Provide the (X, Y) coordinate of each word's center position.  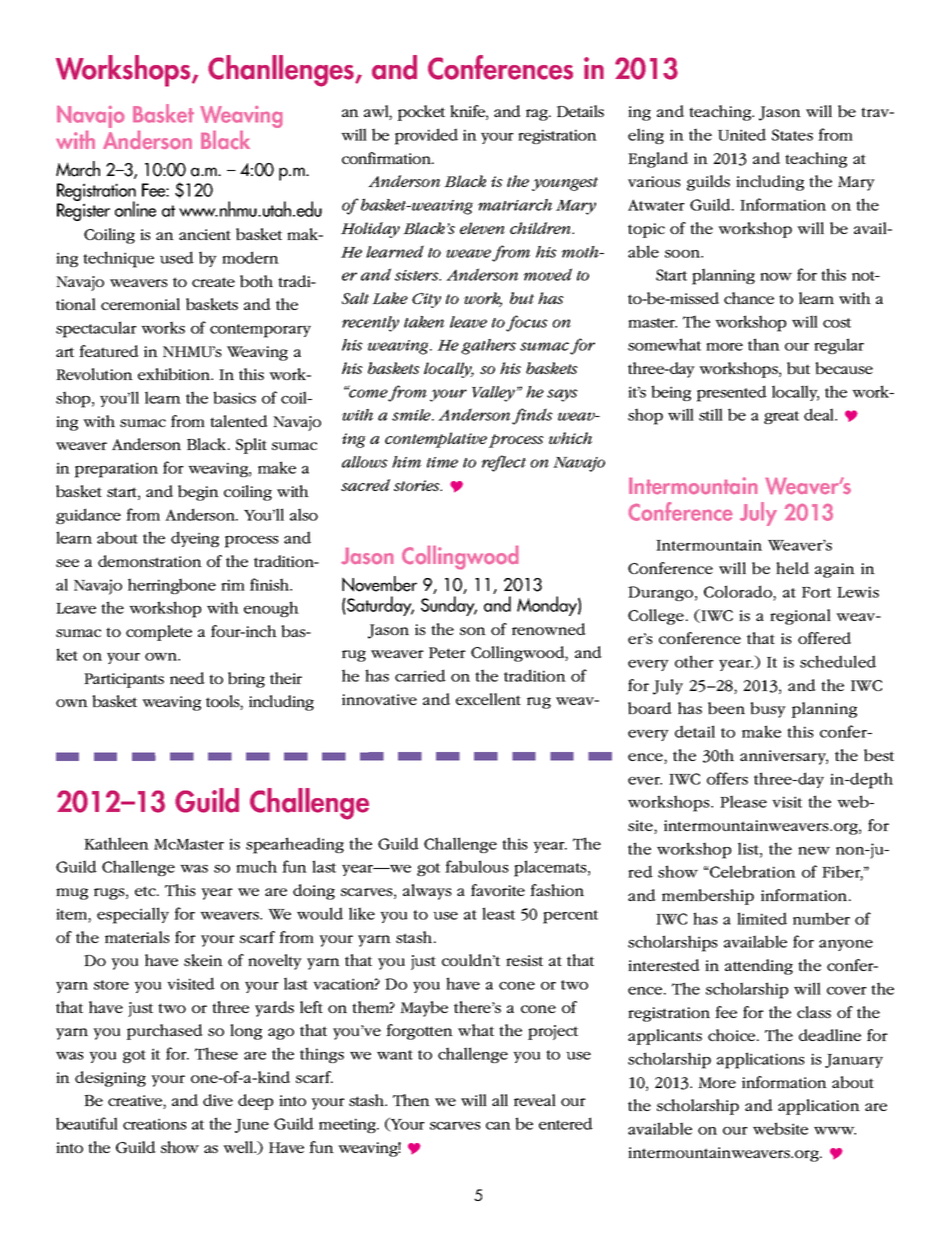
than (764, 344)
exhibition (175, 374)
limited (762, 918)
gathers (488, 347)
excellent (488, 699)
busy (768, 710)
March (78, 169)
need (187, 678)
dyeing (195, 539)
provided (426, 136)
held (792, 568)
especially (133, 915)
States (792, 135)
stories (418, 485)
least (498, 913)
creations (155, 1124)
